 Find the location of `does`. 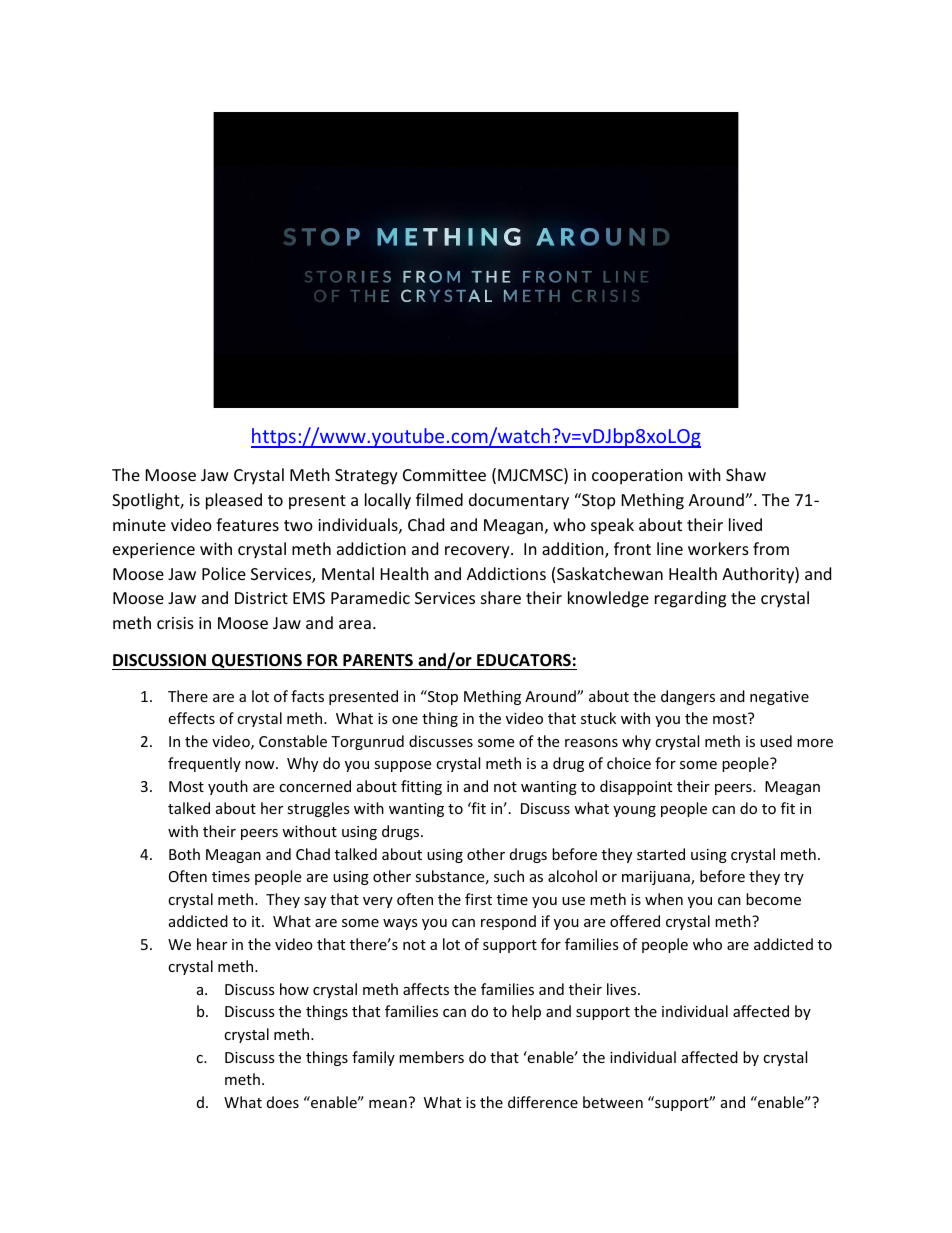

does is located at coordinates (283, 1102).
